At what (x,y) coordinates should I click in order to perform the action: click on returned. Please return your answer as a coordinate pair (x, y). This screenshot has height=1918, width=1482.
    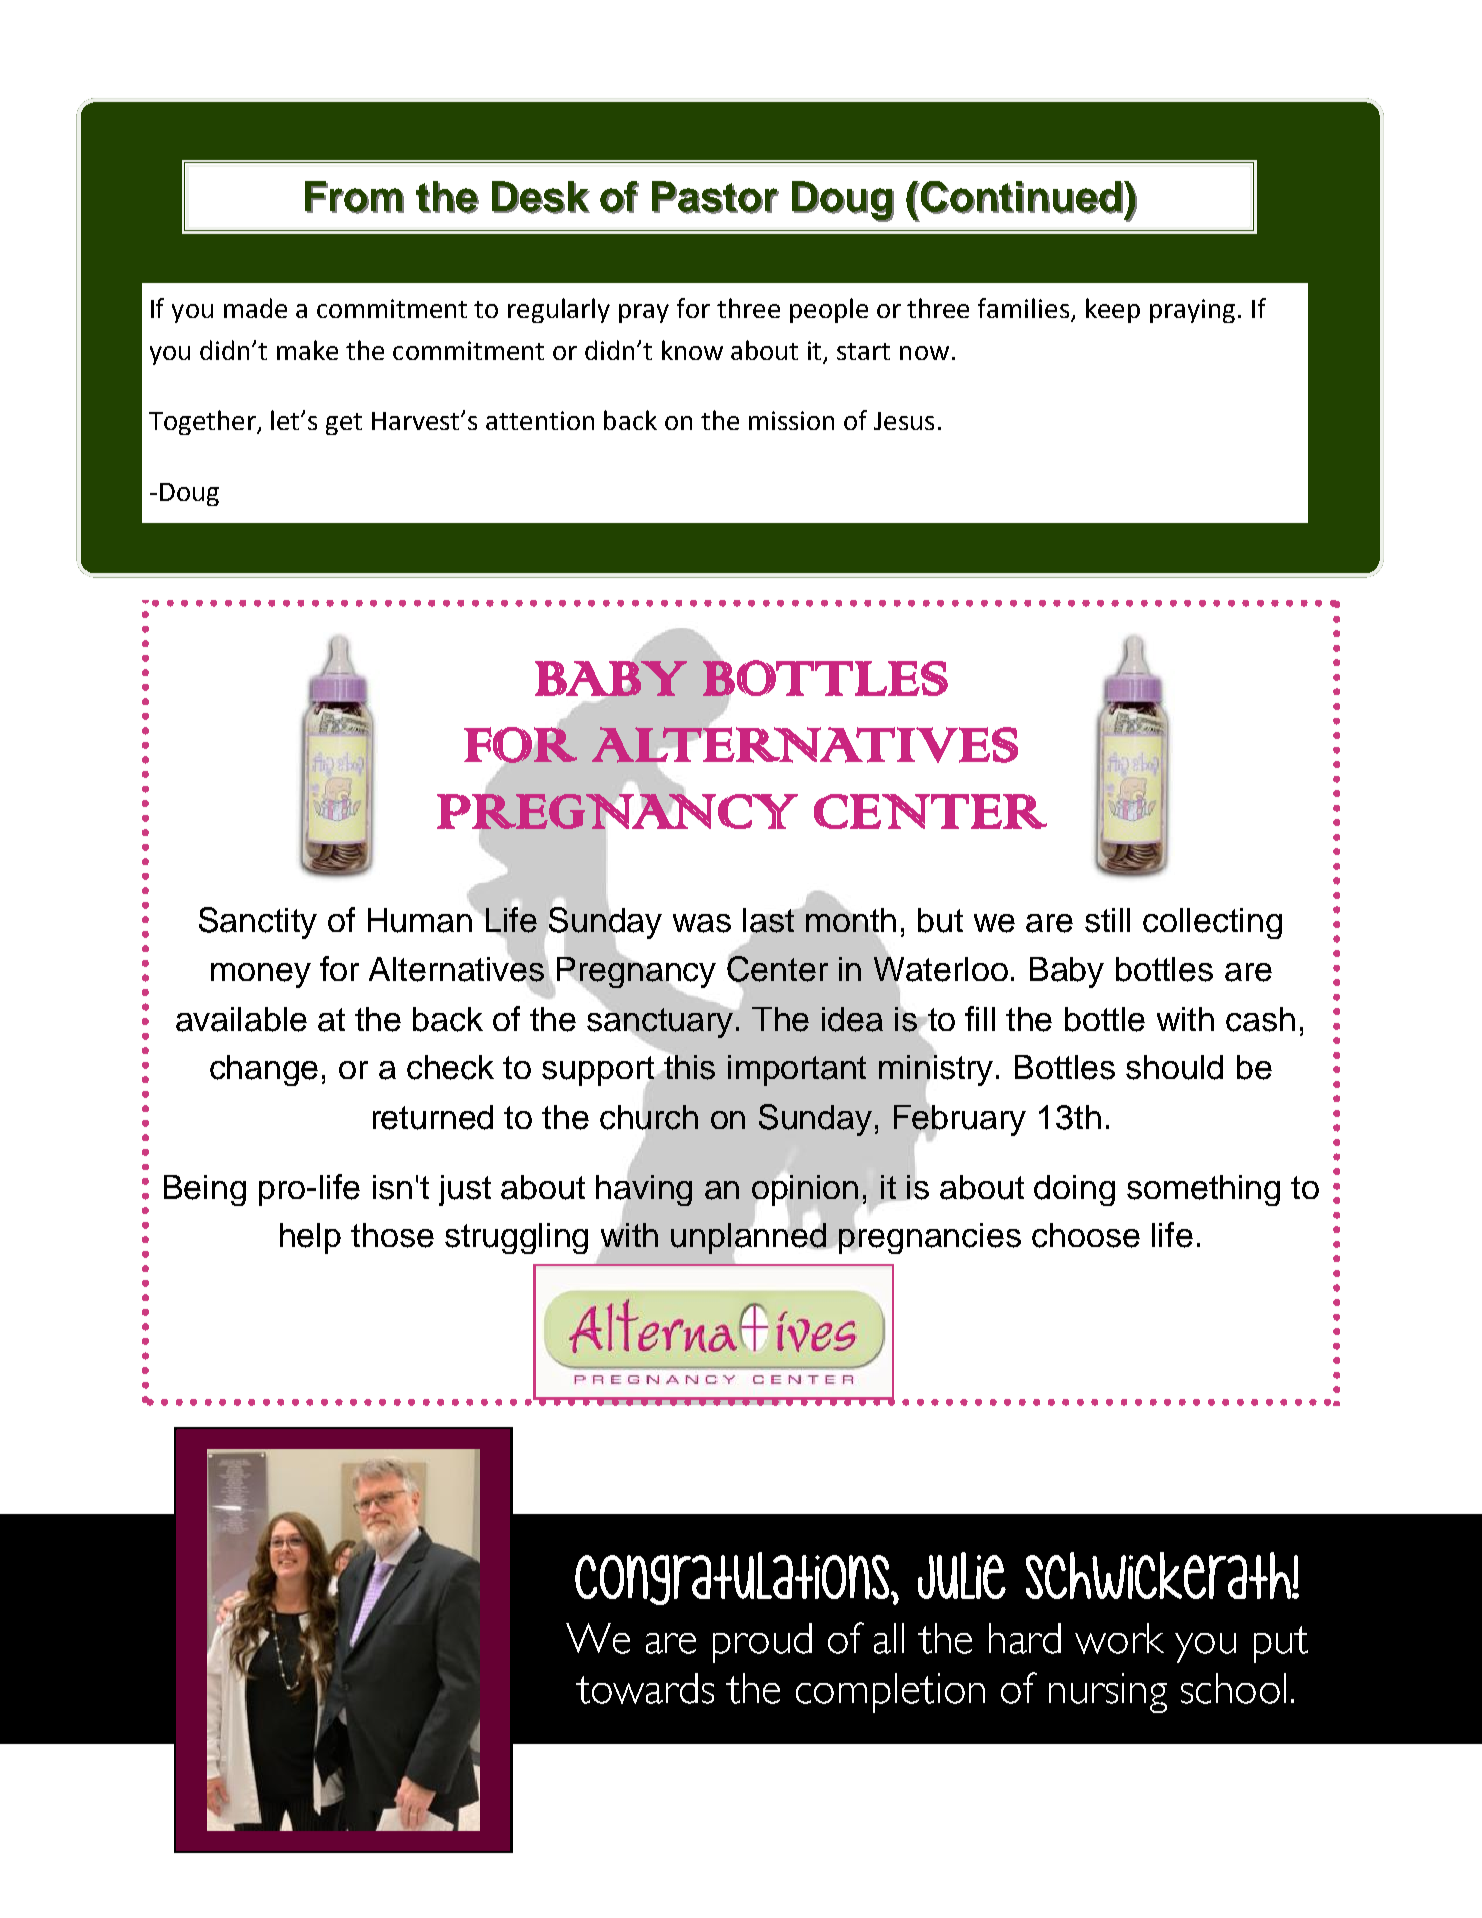
    Looking at the image, I should click on (433, 1117).
